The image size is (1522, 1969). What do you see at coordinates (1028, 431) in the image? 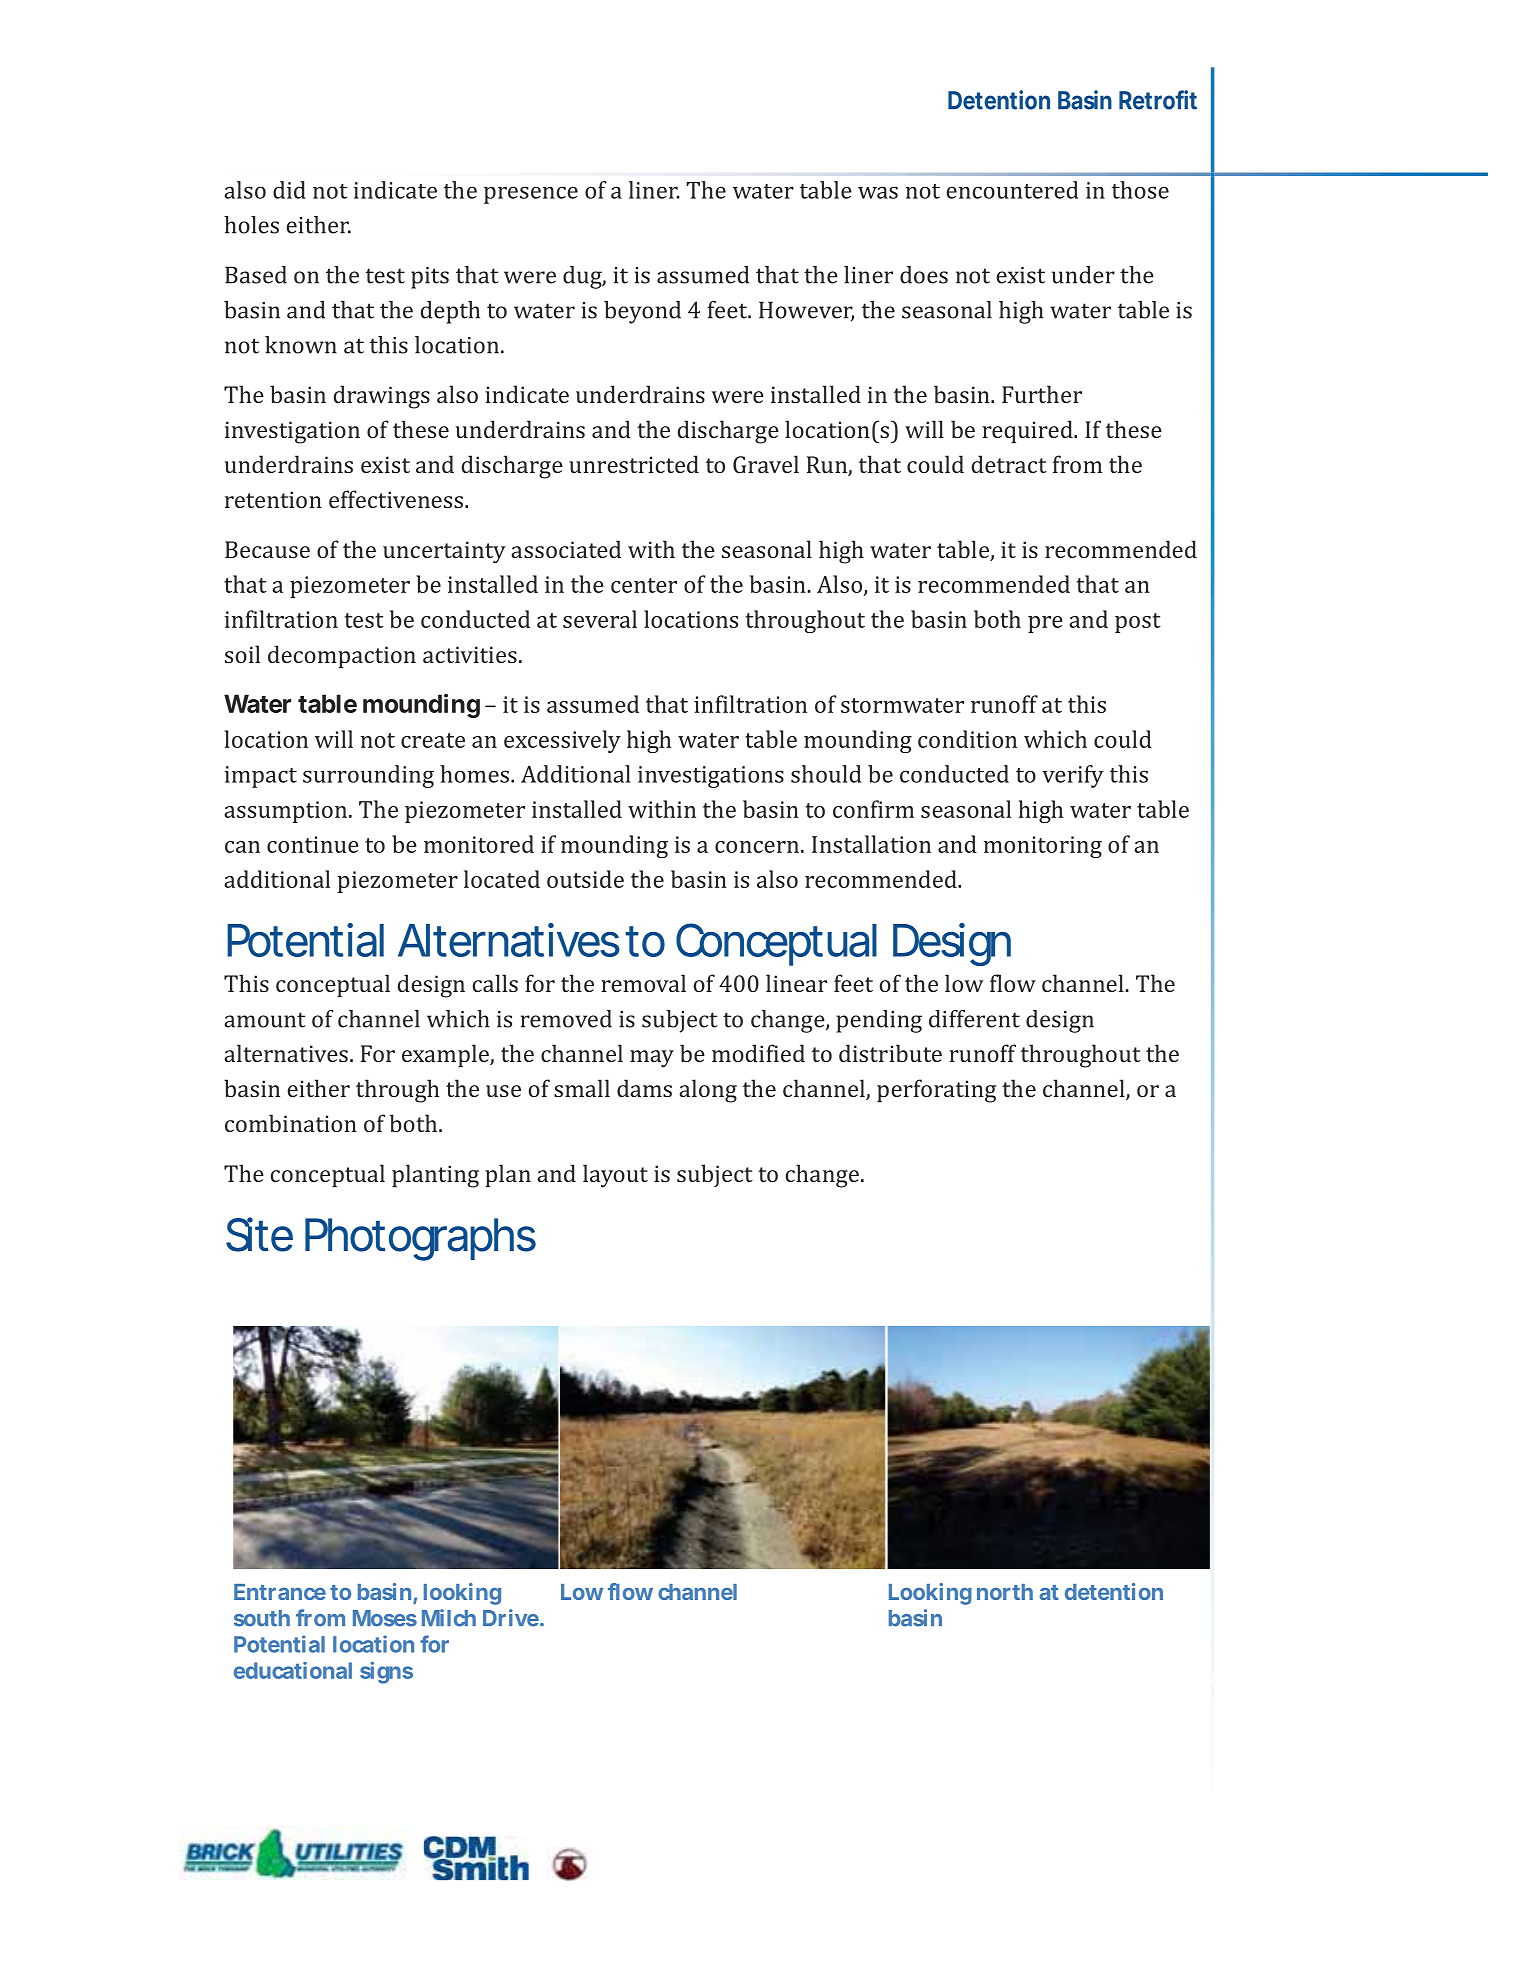
I see `required` at bounding box center [1028, 431].
